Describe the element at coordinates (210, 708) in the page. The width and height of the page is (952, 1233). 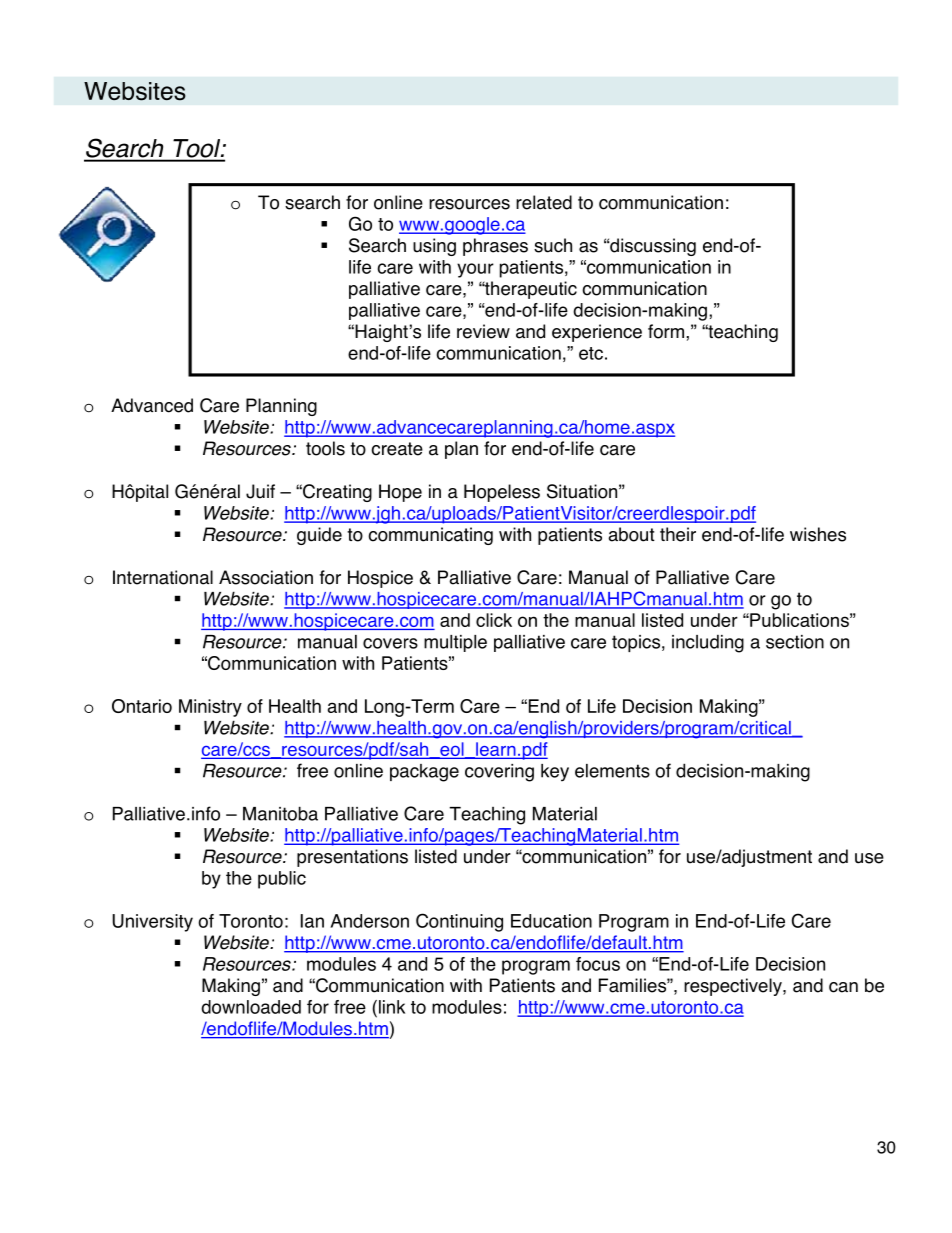
I see `Ministry` at that location.
